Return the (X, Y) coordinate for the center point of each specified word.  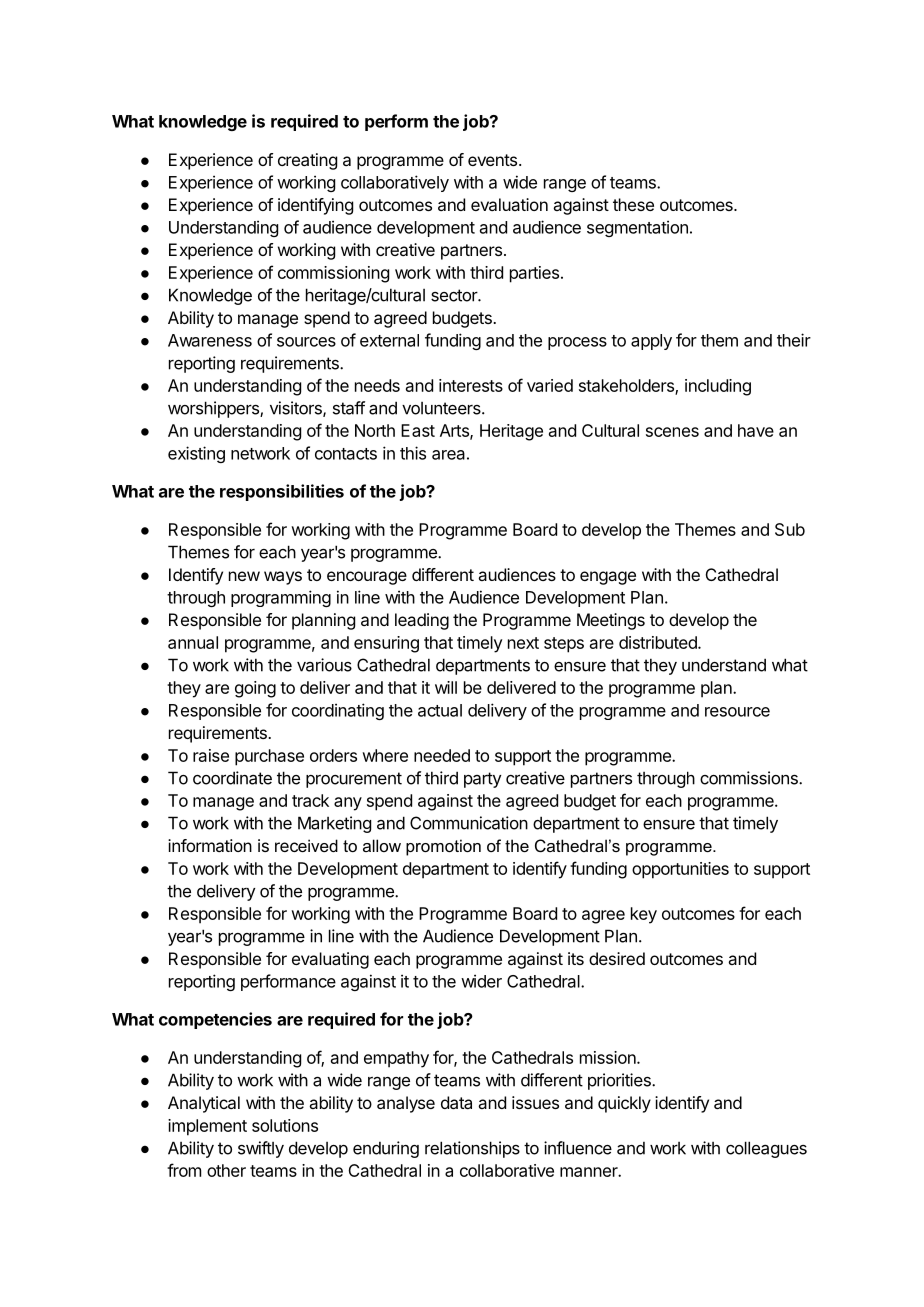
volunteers (442, 408)
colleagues (766, 1149)
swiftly (261, 1149)
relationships (472, 1149)
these (633, 204)
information (210, 845)
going (255, 689)
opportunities (680, 870)
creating (307, 161)
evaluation (509, 204)
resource (737, 712)
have (756, 430)
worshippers (214, 409)
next (523, 643)
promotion (443, 847)
